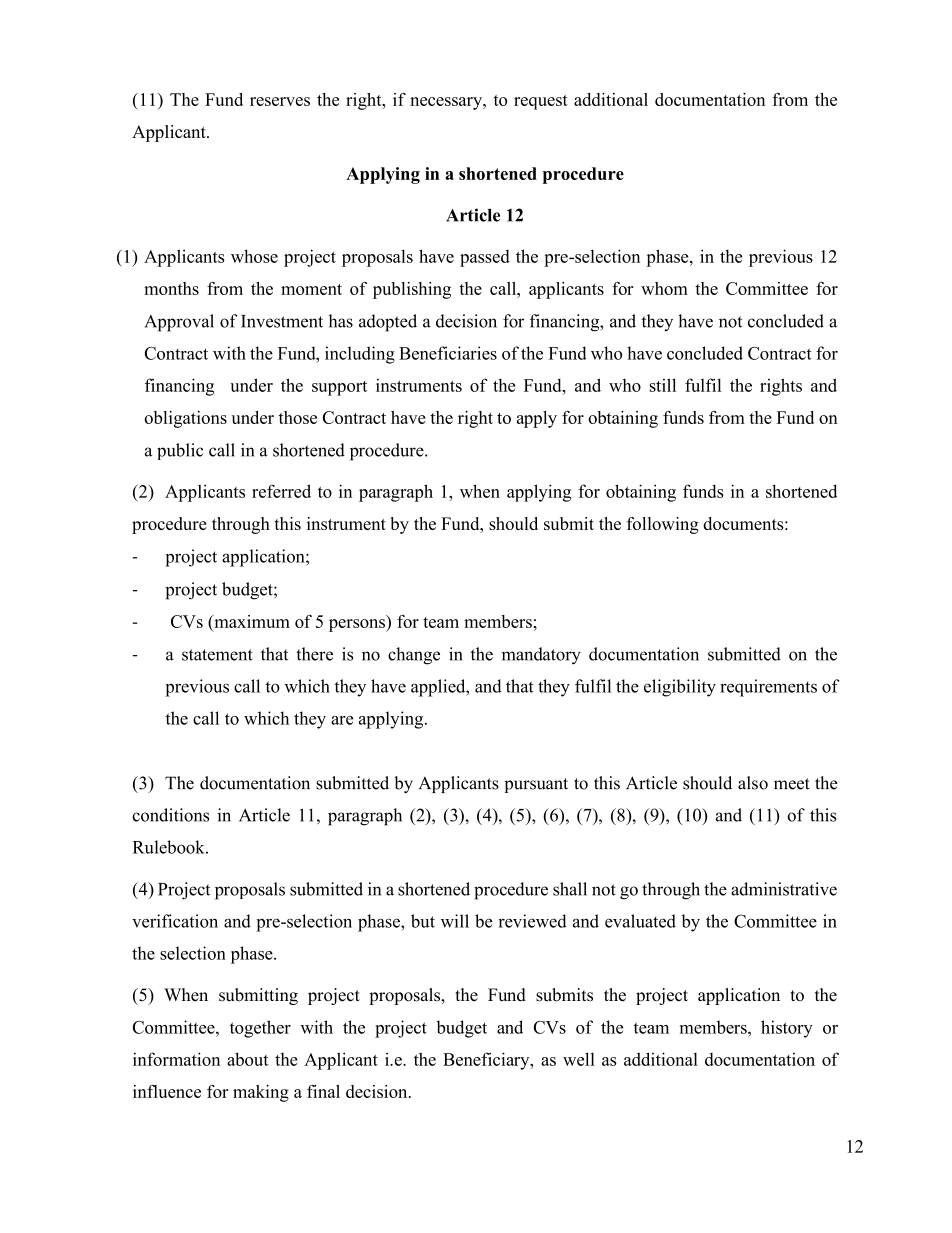 The image size is (952, 1233). What do you see at coordinates (663, 525) in the screenshot?
I see `following` at bounding box center [663, 525].
